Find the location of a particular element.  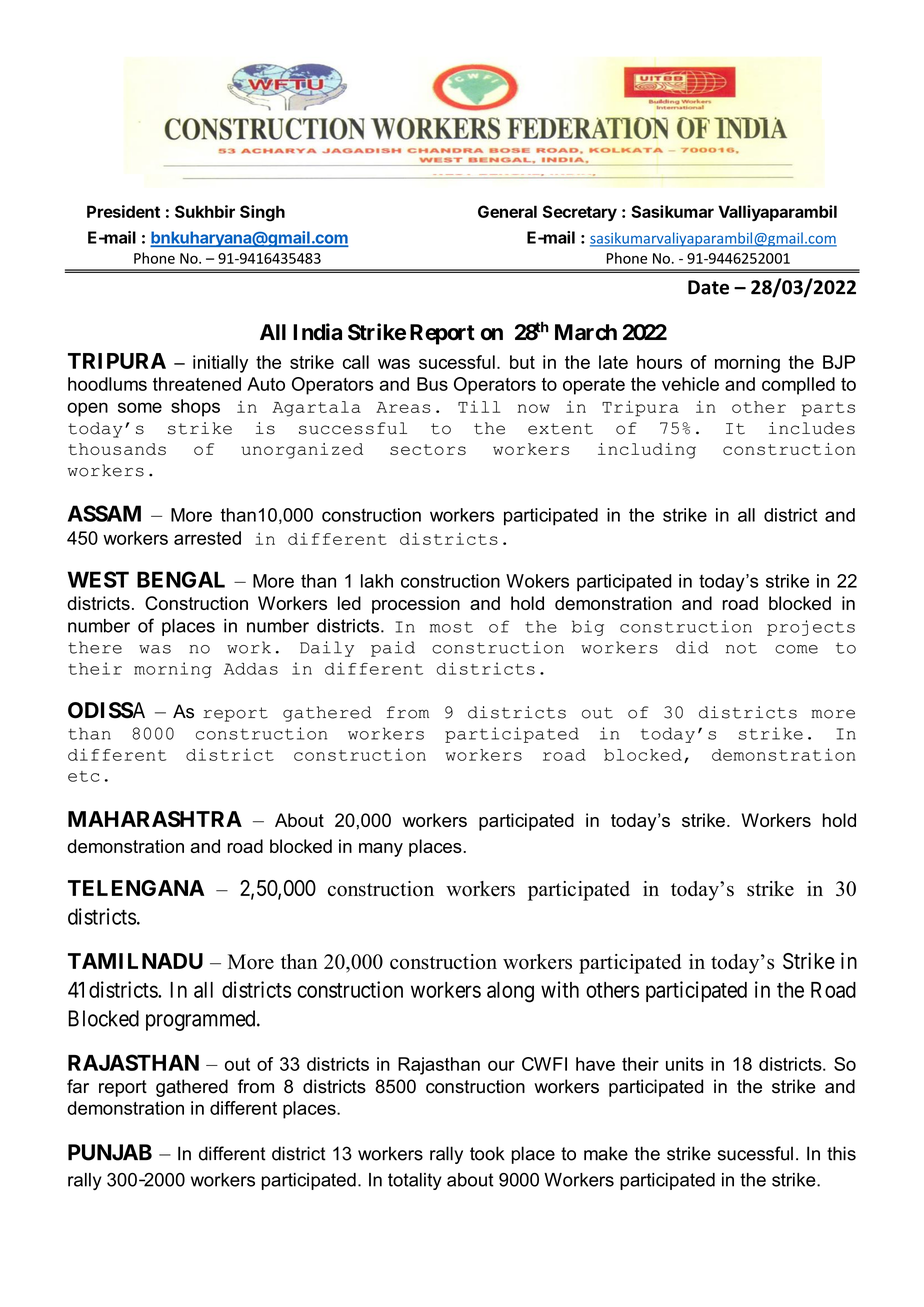

General is located at coordinates (507, 211).
